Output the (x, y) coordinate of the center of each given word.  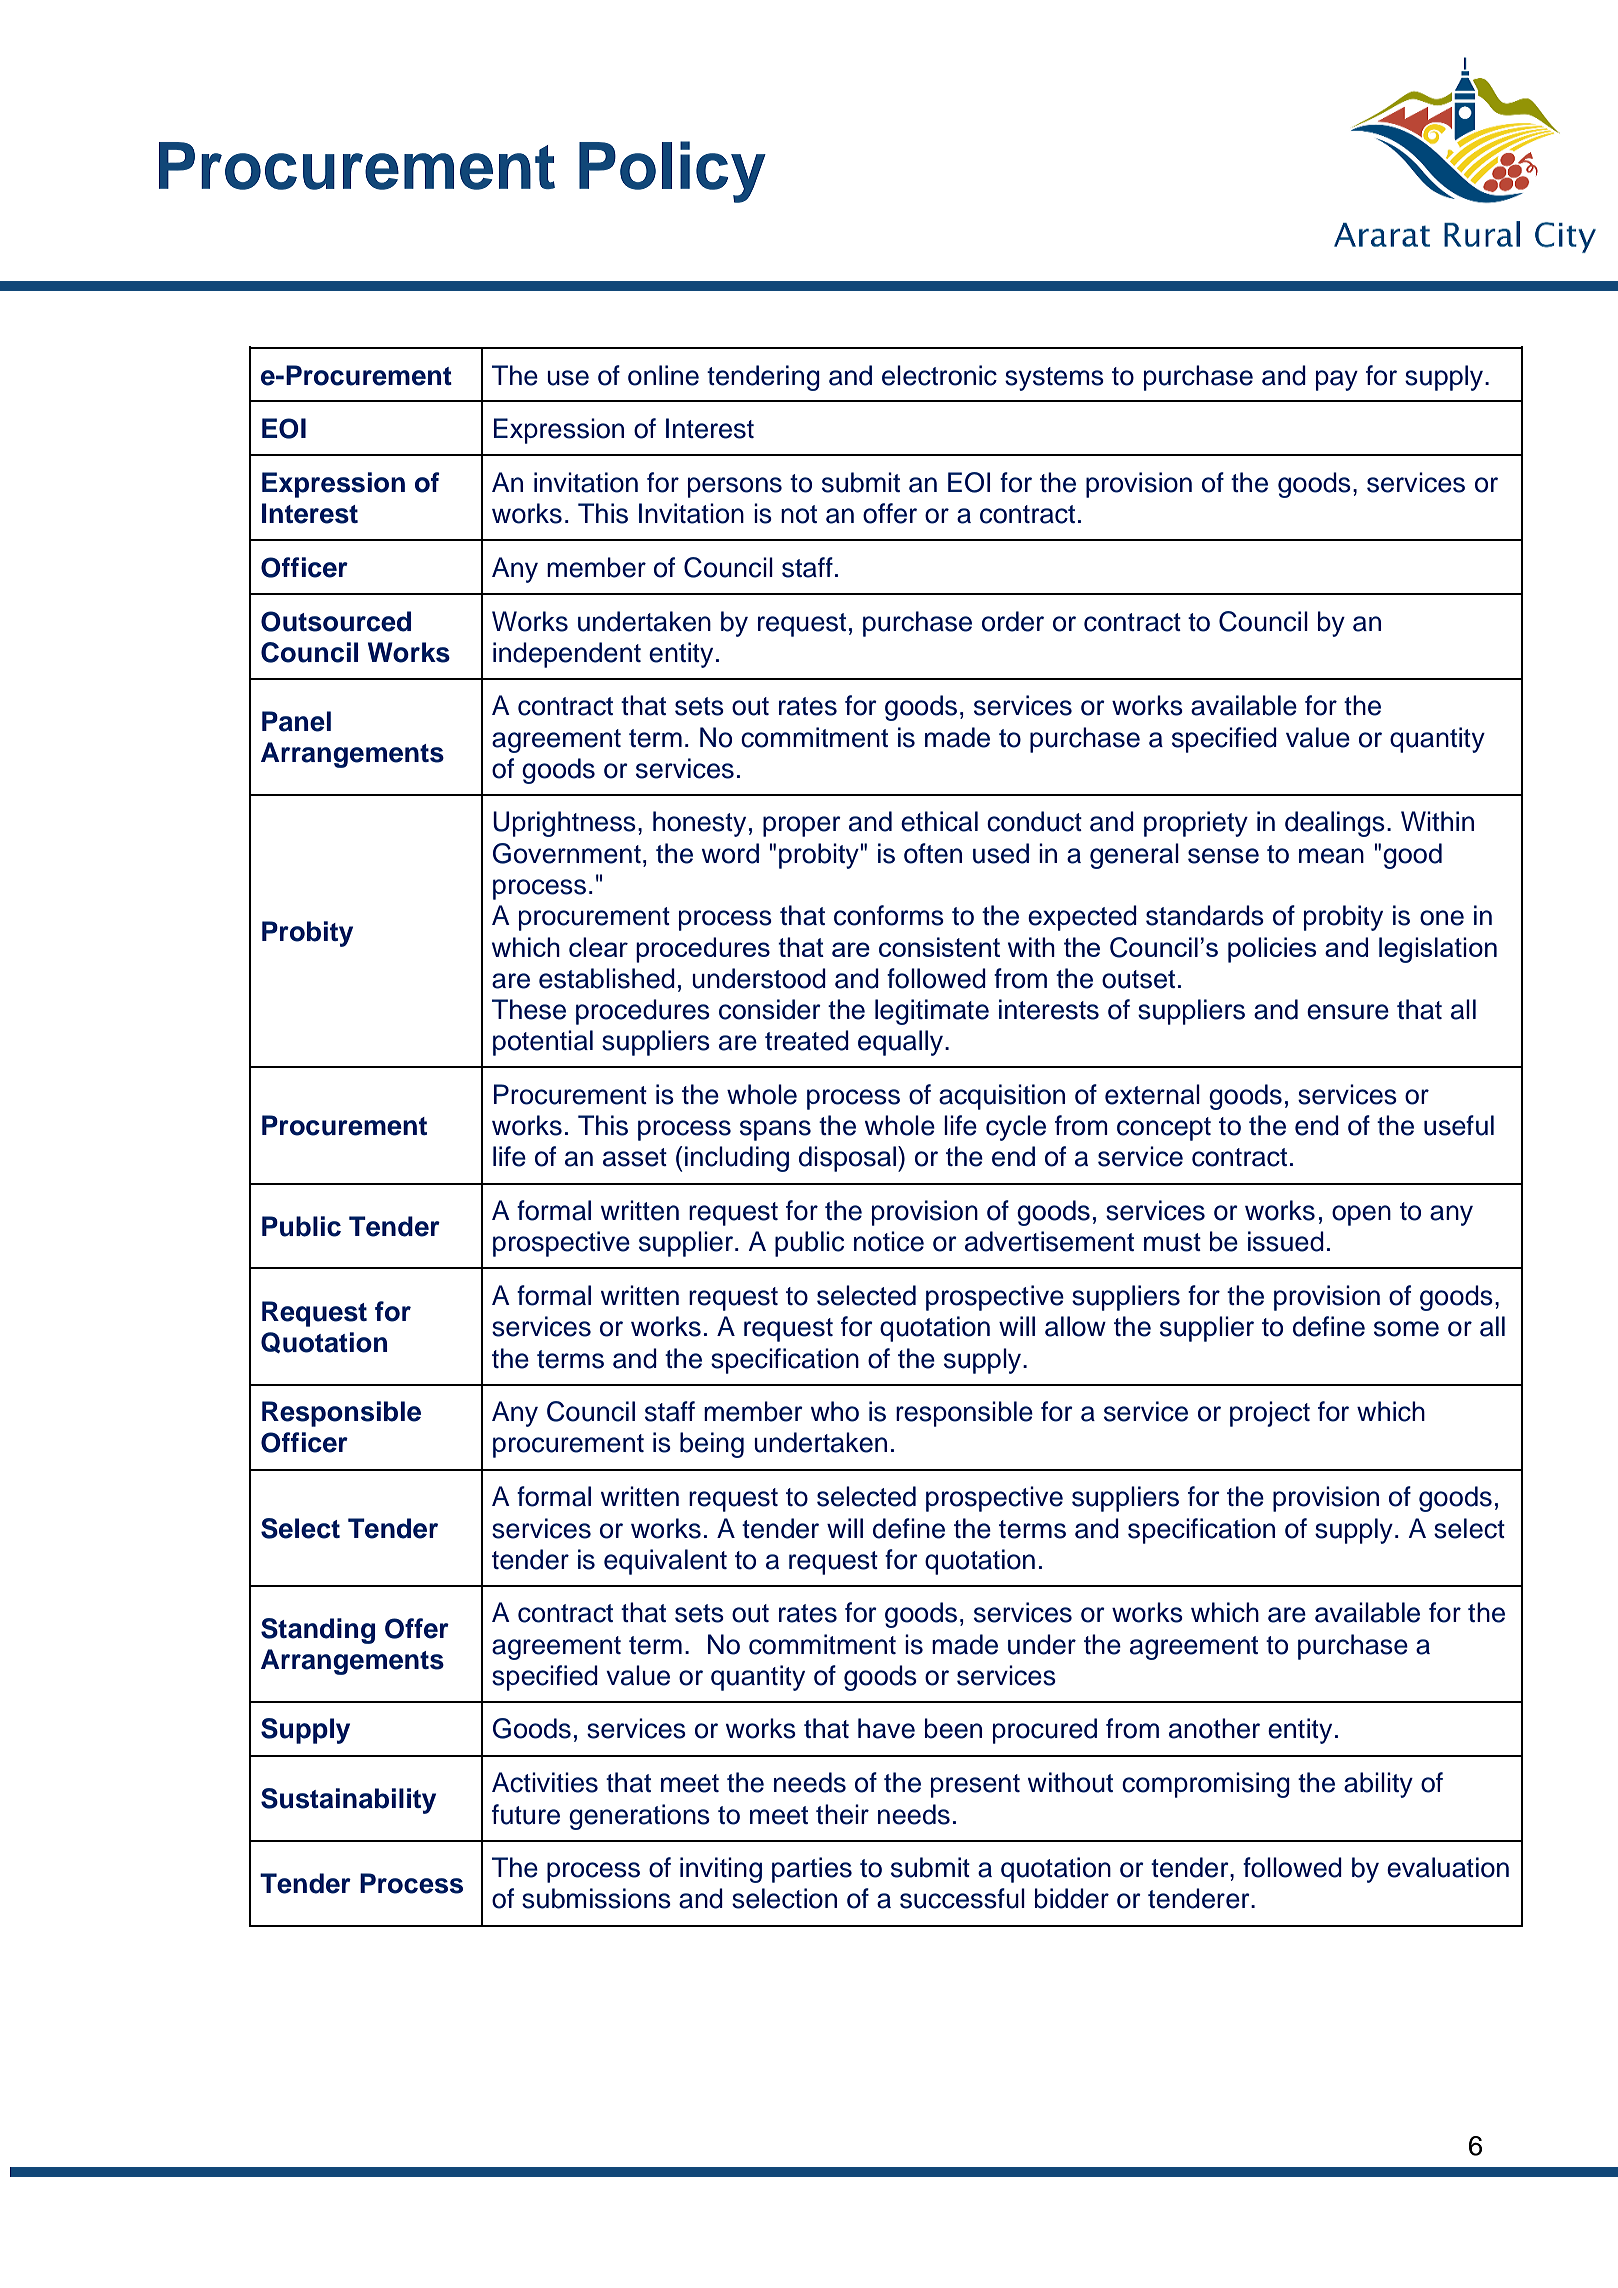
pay (1337, 380)
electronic (939, 375)
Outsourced (336, 621)
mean (1331, 856)
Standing (318, 1631)
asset (635, 1157)
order (1013, 621)
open (1361, 1215)
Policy (672, 172)
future (526, 1814)
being (712, 1445)
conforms (889, 915)
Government (567, 853)
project (1270, 1414)
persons (735, 487)
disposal (847, 1159)
